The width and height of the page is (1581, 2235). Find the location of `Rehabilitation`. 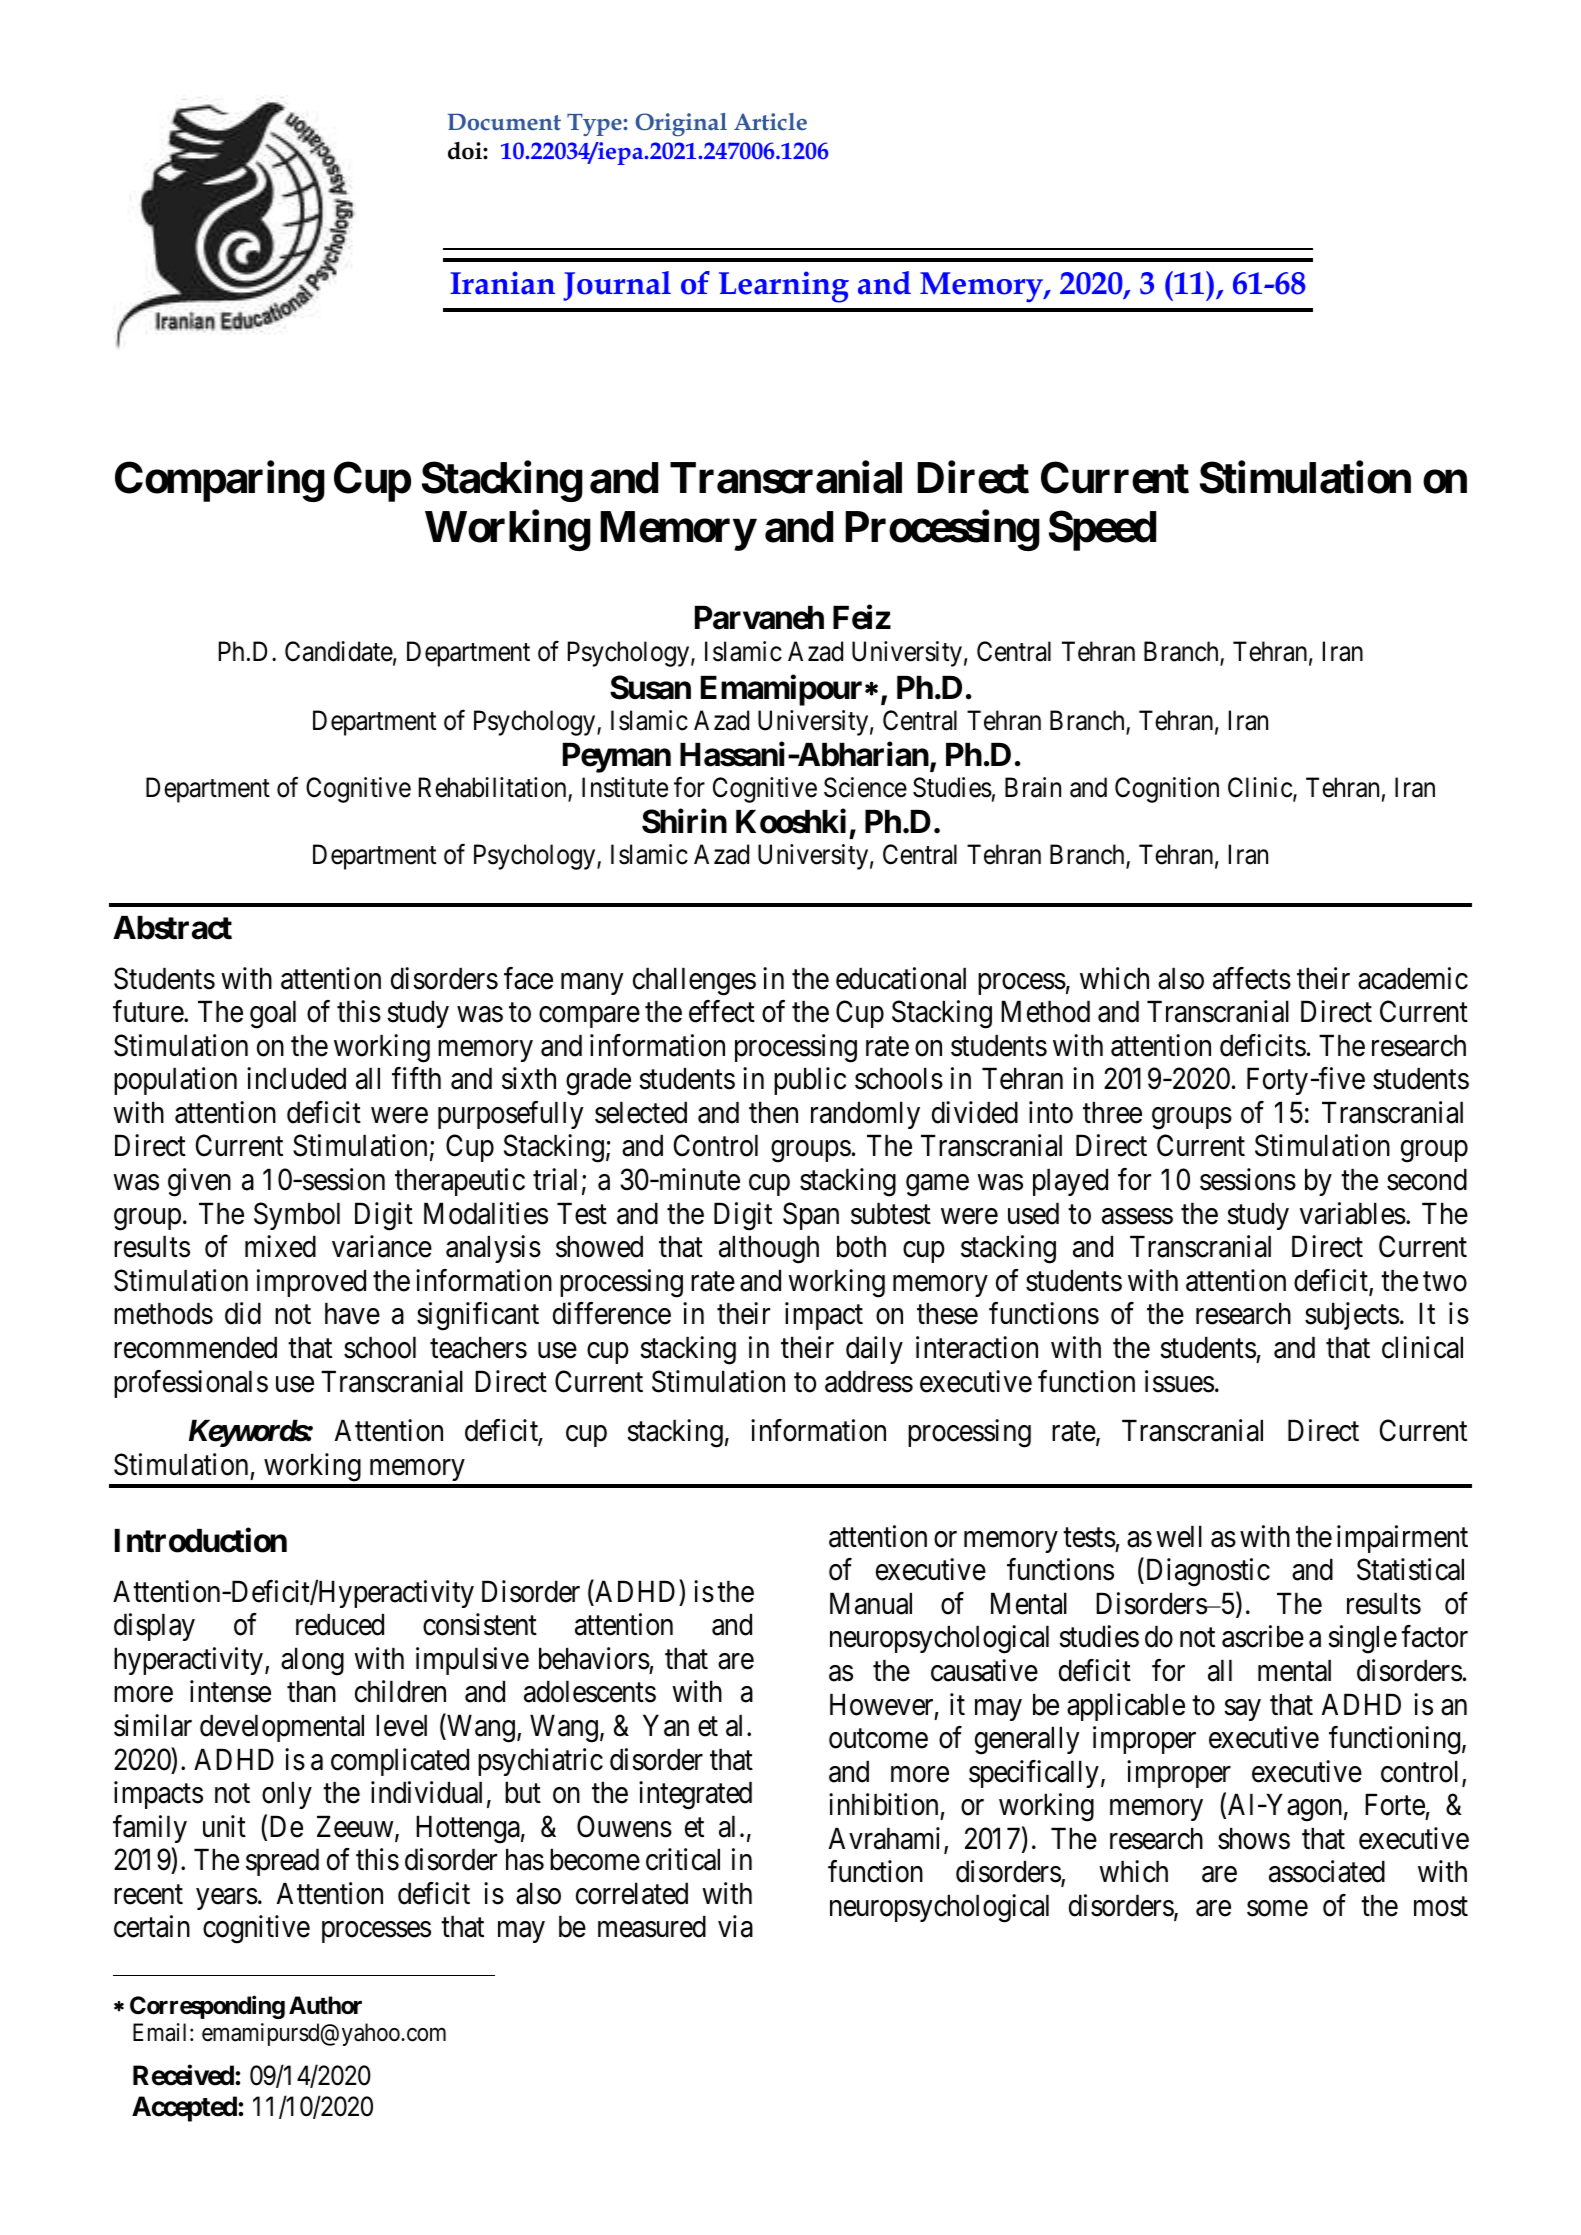

Rehabilitation is located at coordinates (494, 788).
